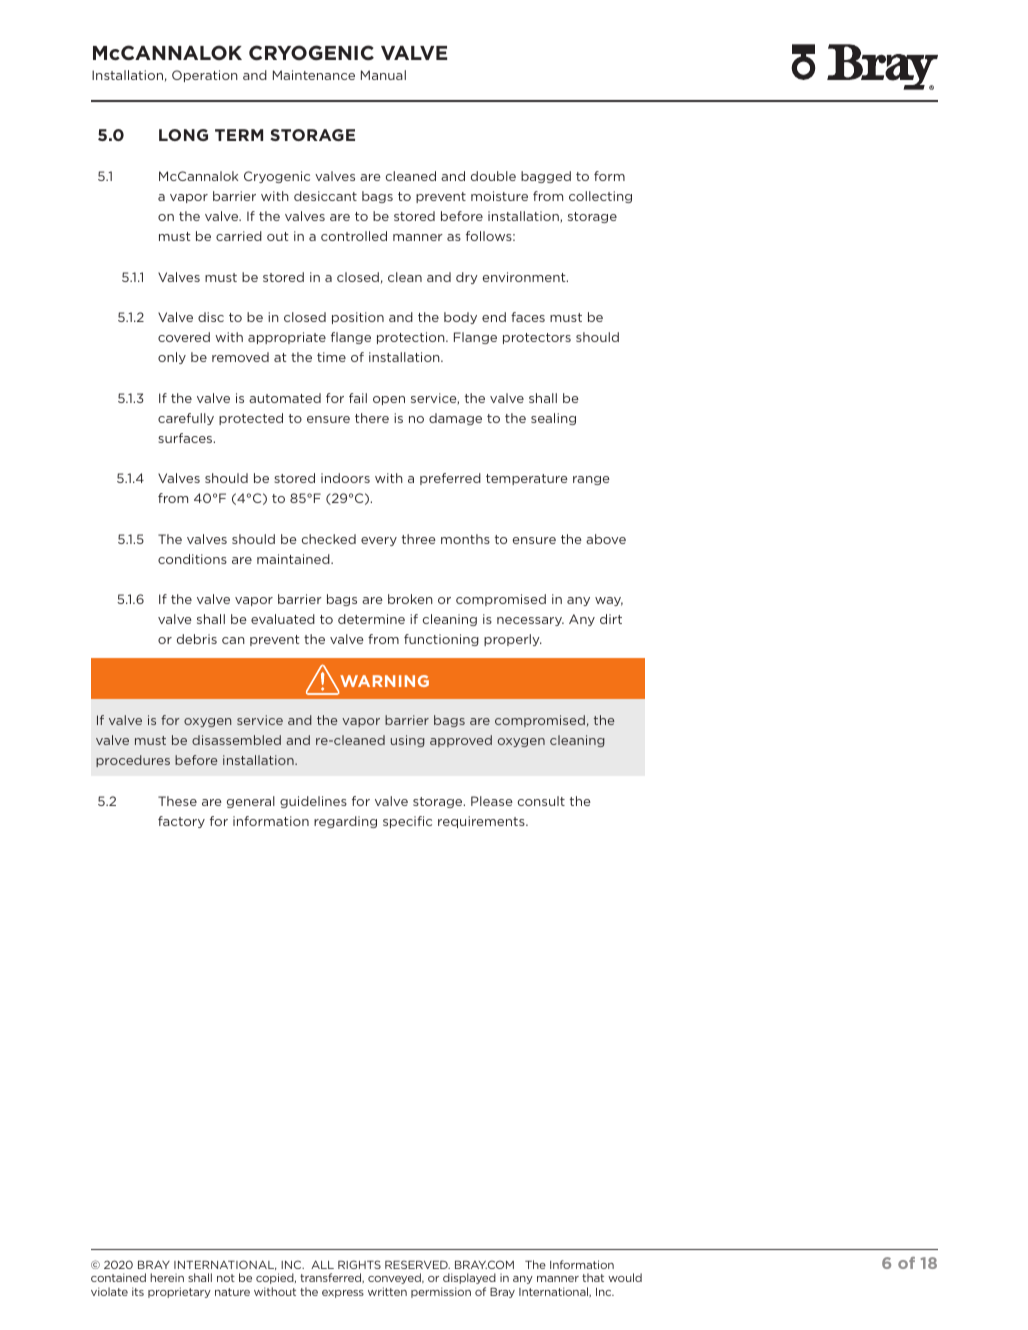  I want to click on consult, so click(541, 801).
